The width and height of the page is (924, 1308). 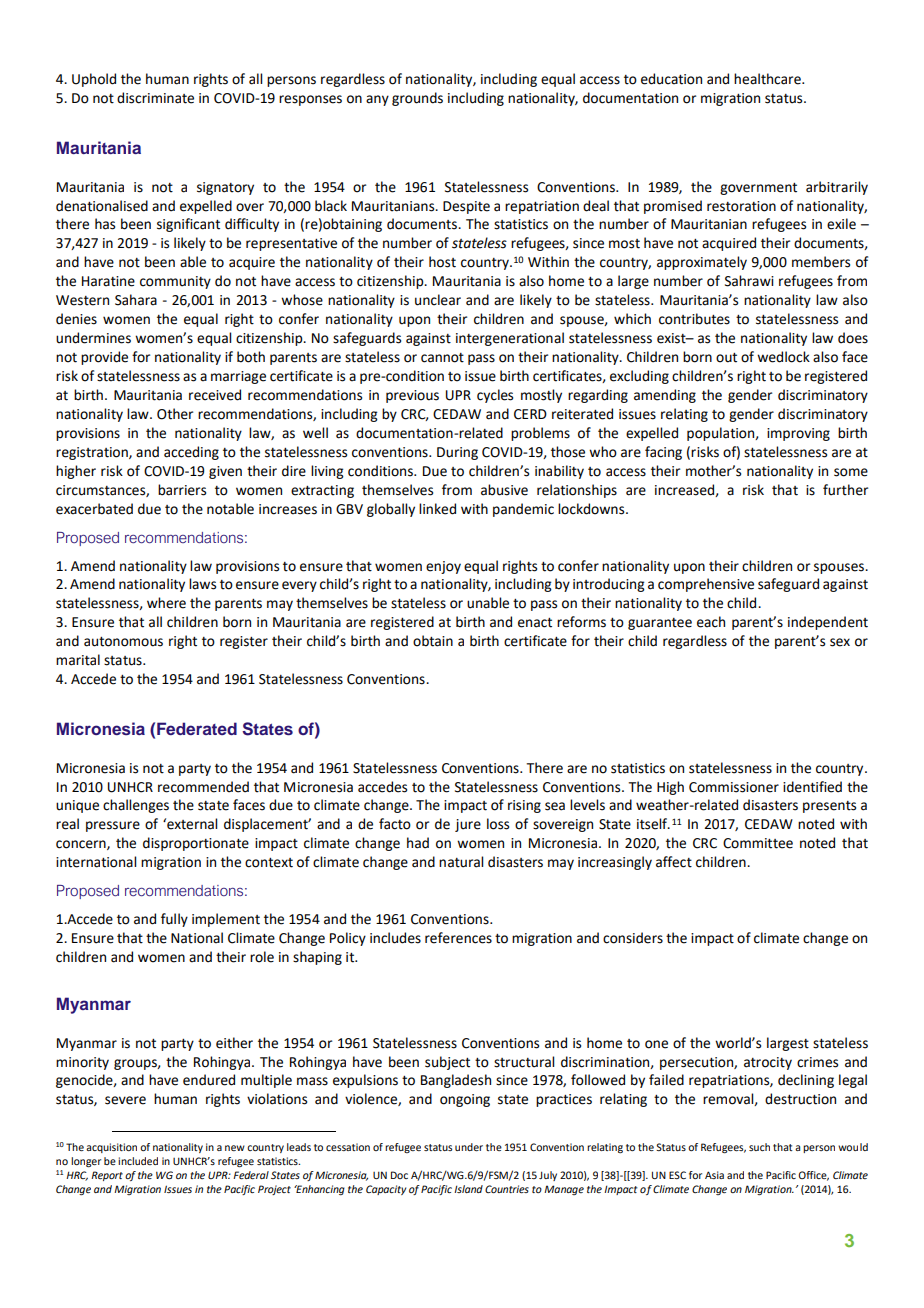 I want to click on each, so click(x=711, y=622).
